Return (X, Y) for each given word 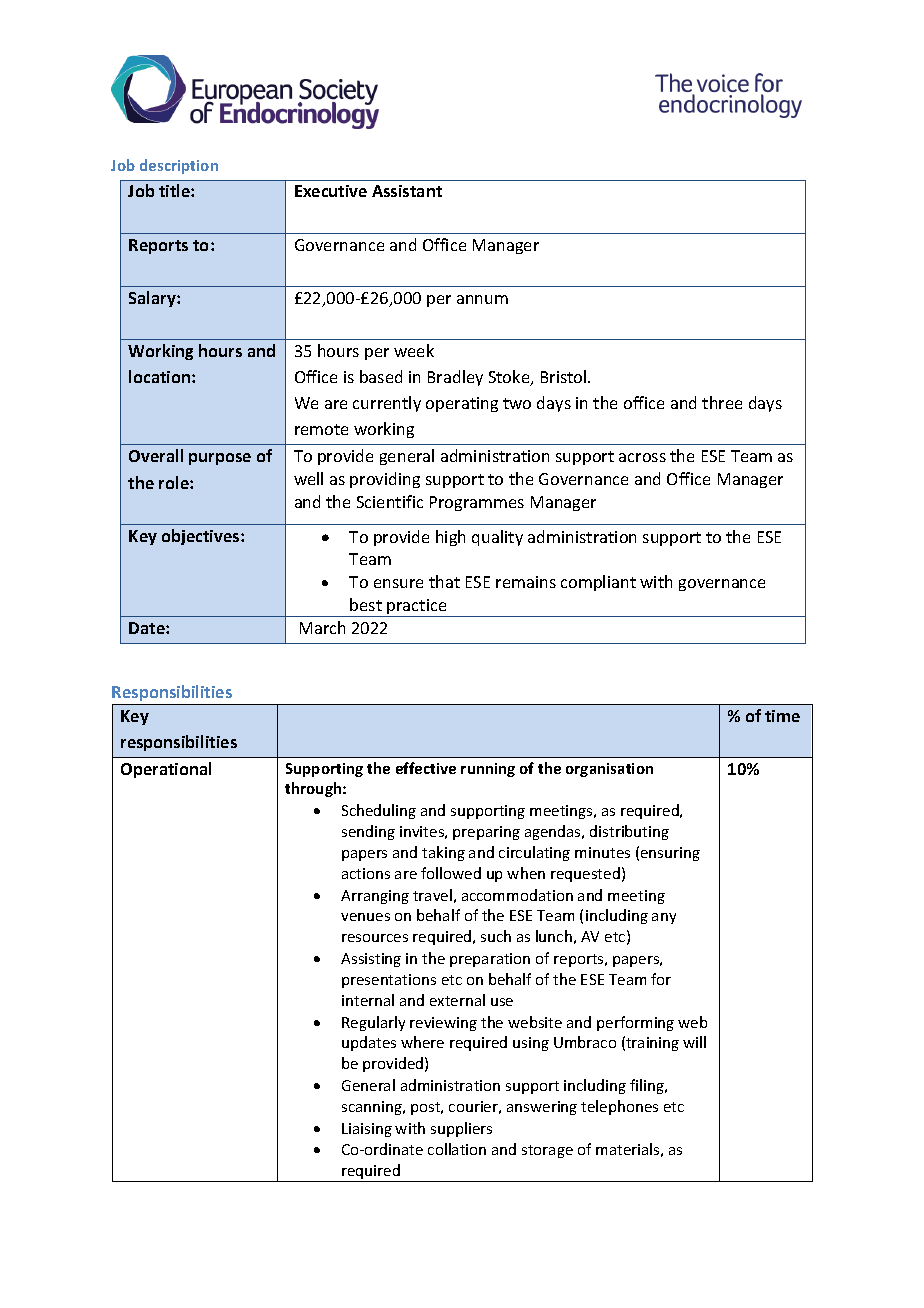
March (322, 627)
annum (482, 299)
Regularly (373, 1023)
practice (417, 608)
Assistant (407, 191)
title (175, 190)
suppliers (461, 1129)
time (782, 716)
